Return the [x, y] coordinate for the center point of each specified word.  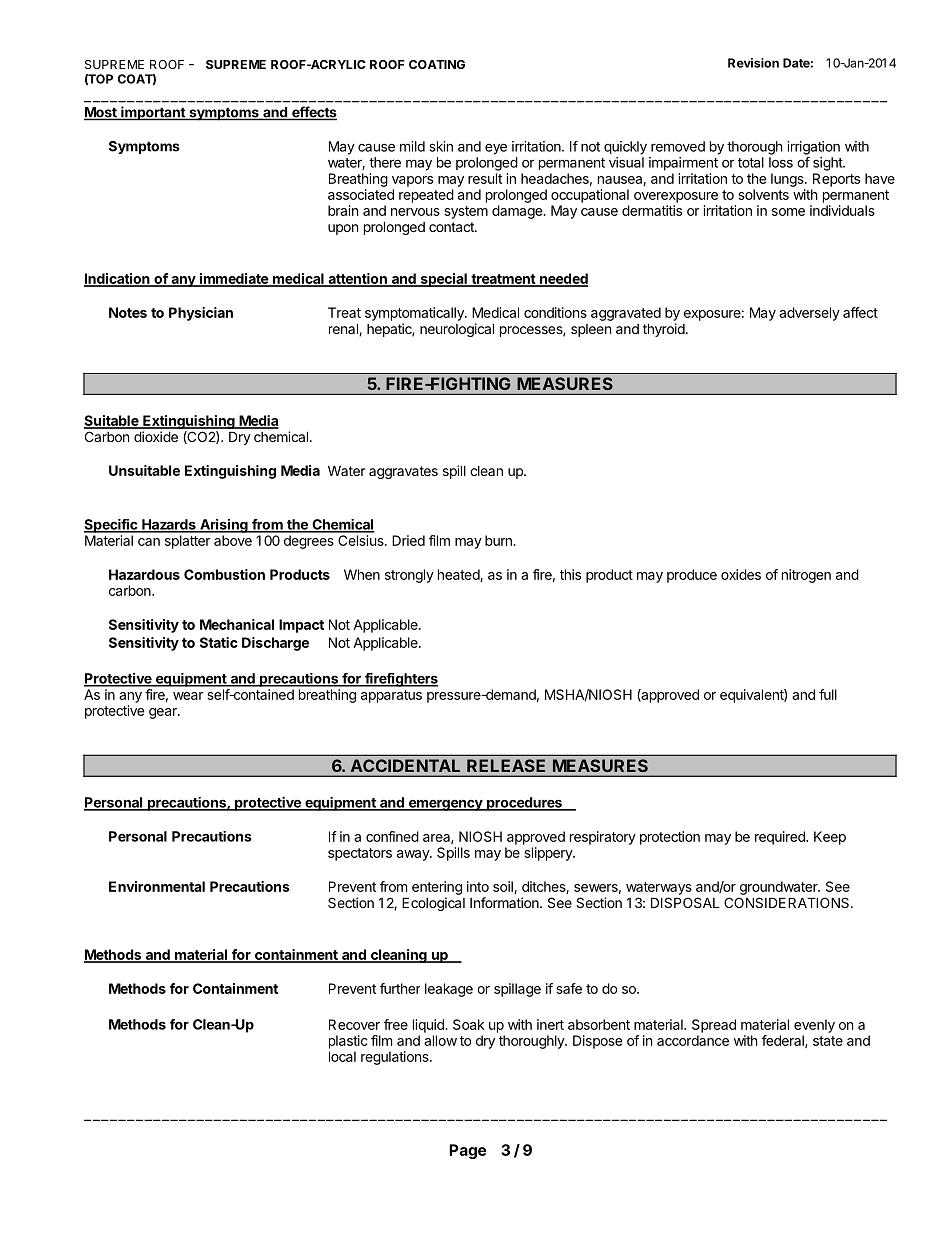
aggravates [403, 472]
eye [496, 149]
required [781, 838]
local [342, 1056]
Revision [753, 63]
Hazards [169, 525]
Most [101, 113]
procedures [524, 804]
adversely [809, 314]
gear [164, 713]
